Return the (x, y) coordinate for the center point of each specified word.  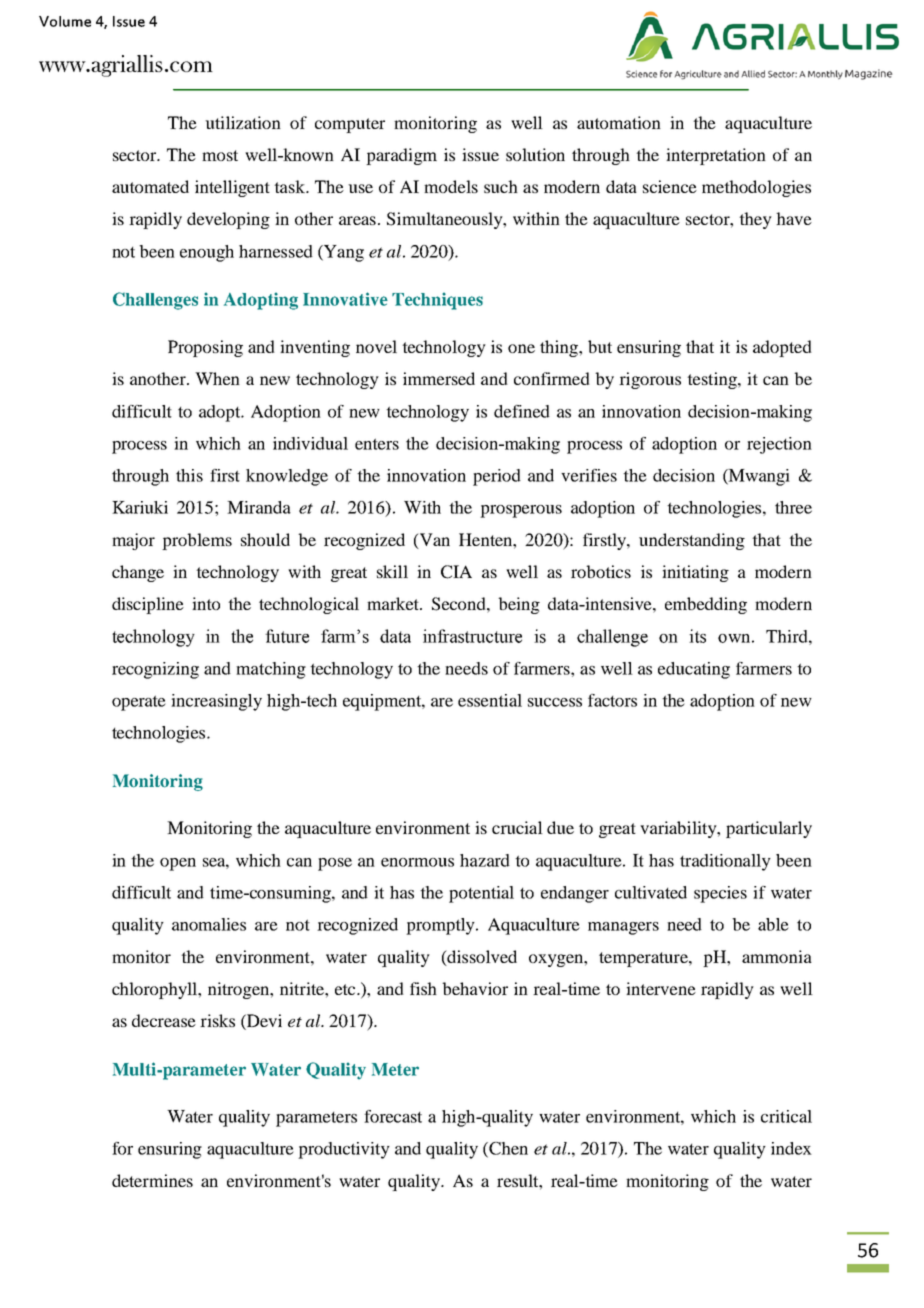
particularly (769, 829)
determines (152, 1180)
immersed (439, 378)
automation (619, 122)
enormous (417, 862)
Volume (65, 21)
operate (139, 703)
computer (350, 125)
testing (713, 380)
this (189, 475)
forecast (393, 1116)
